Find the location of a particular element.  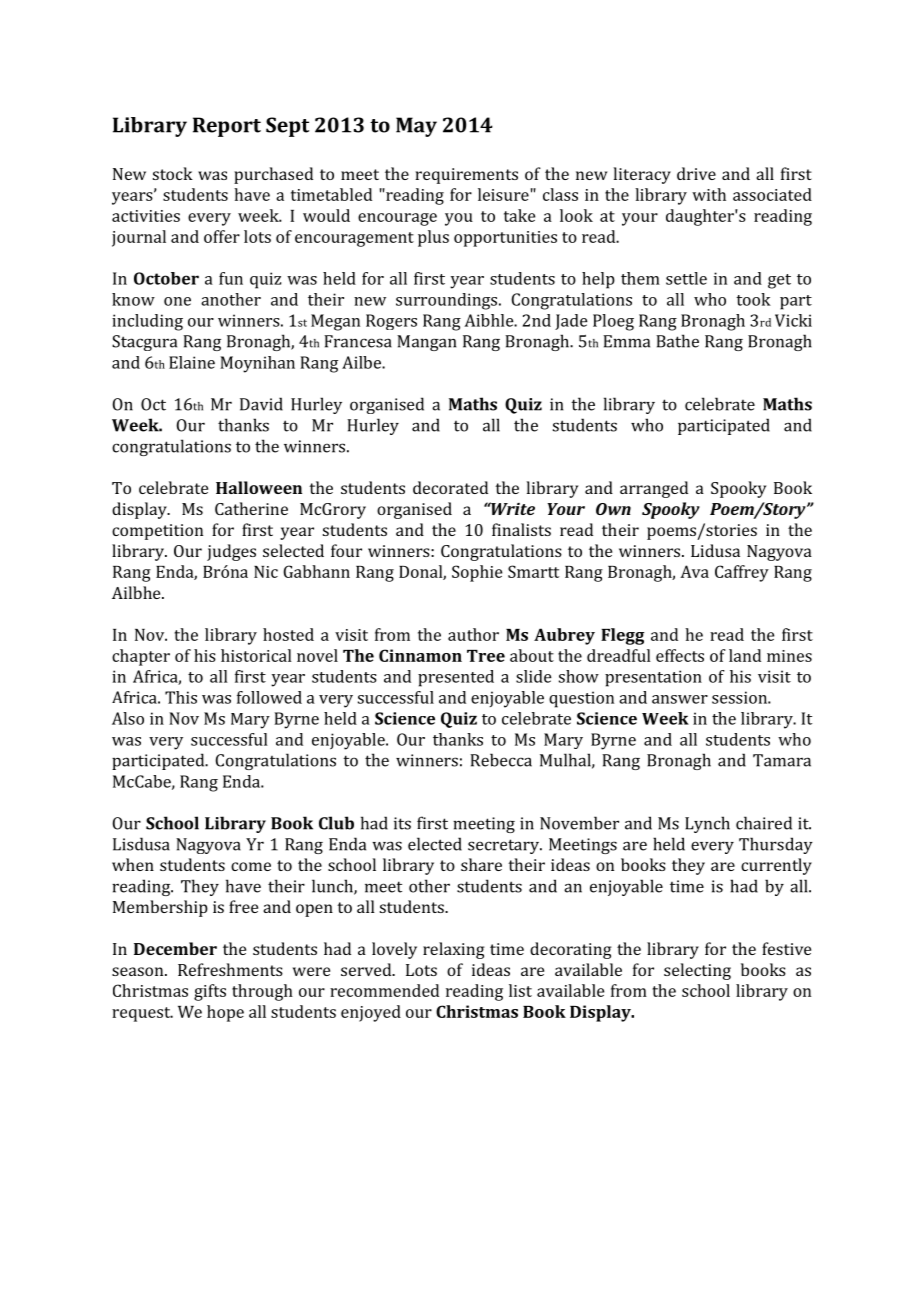

land is located at coordinates (745, 655).
